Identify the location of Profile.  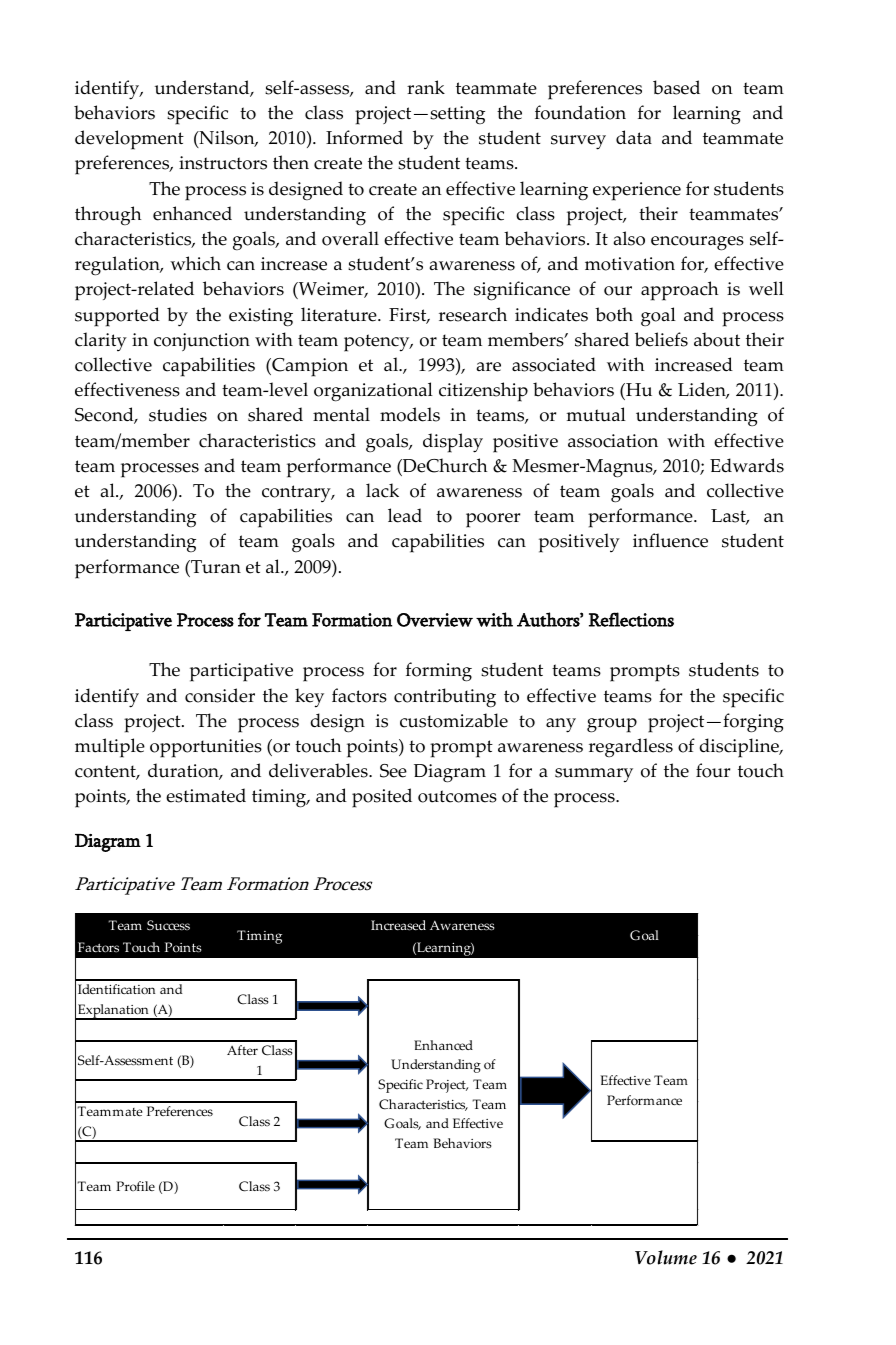
(135, 1186).
